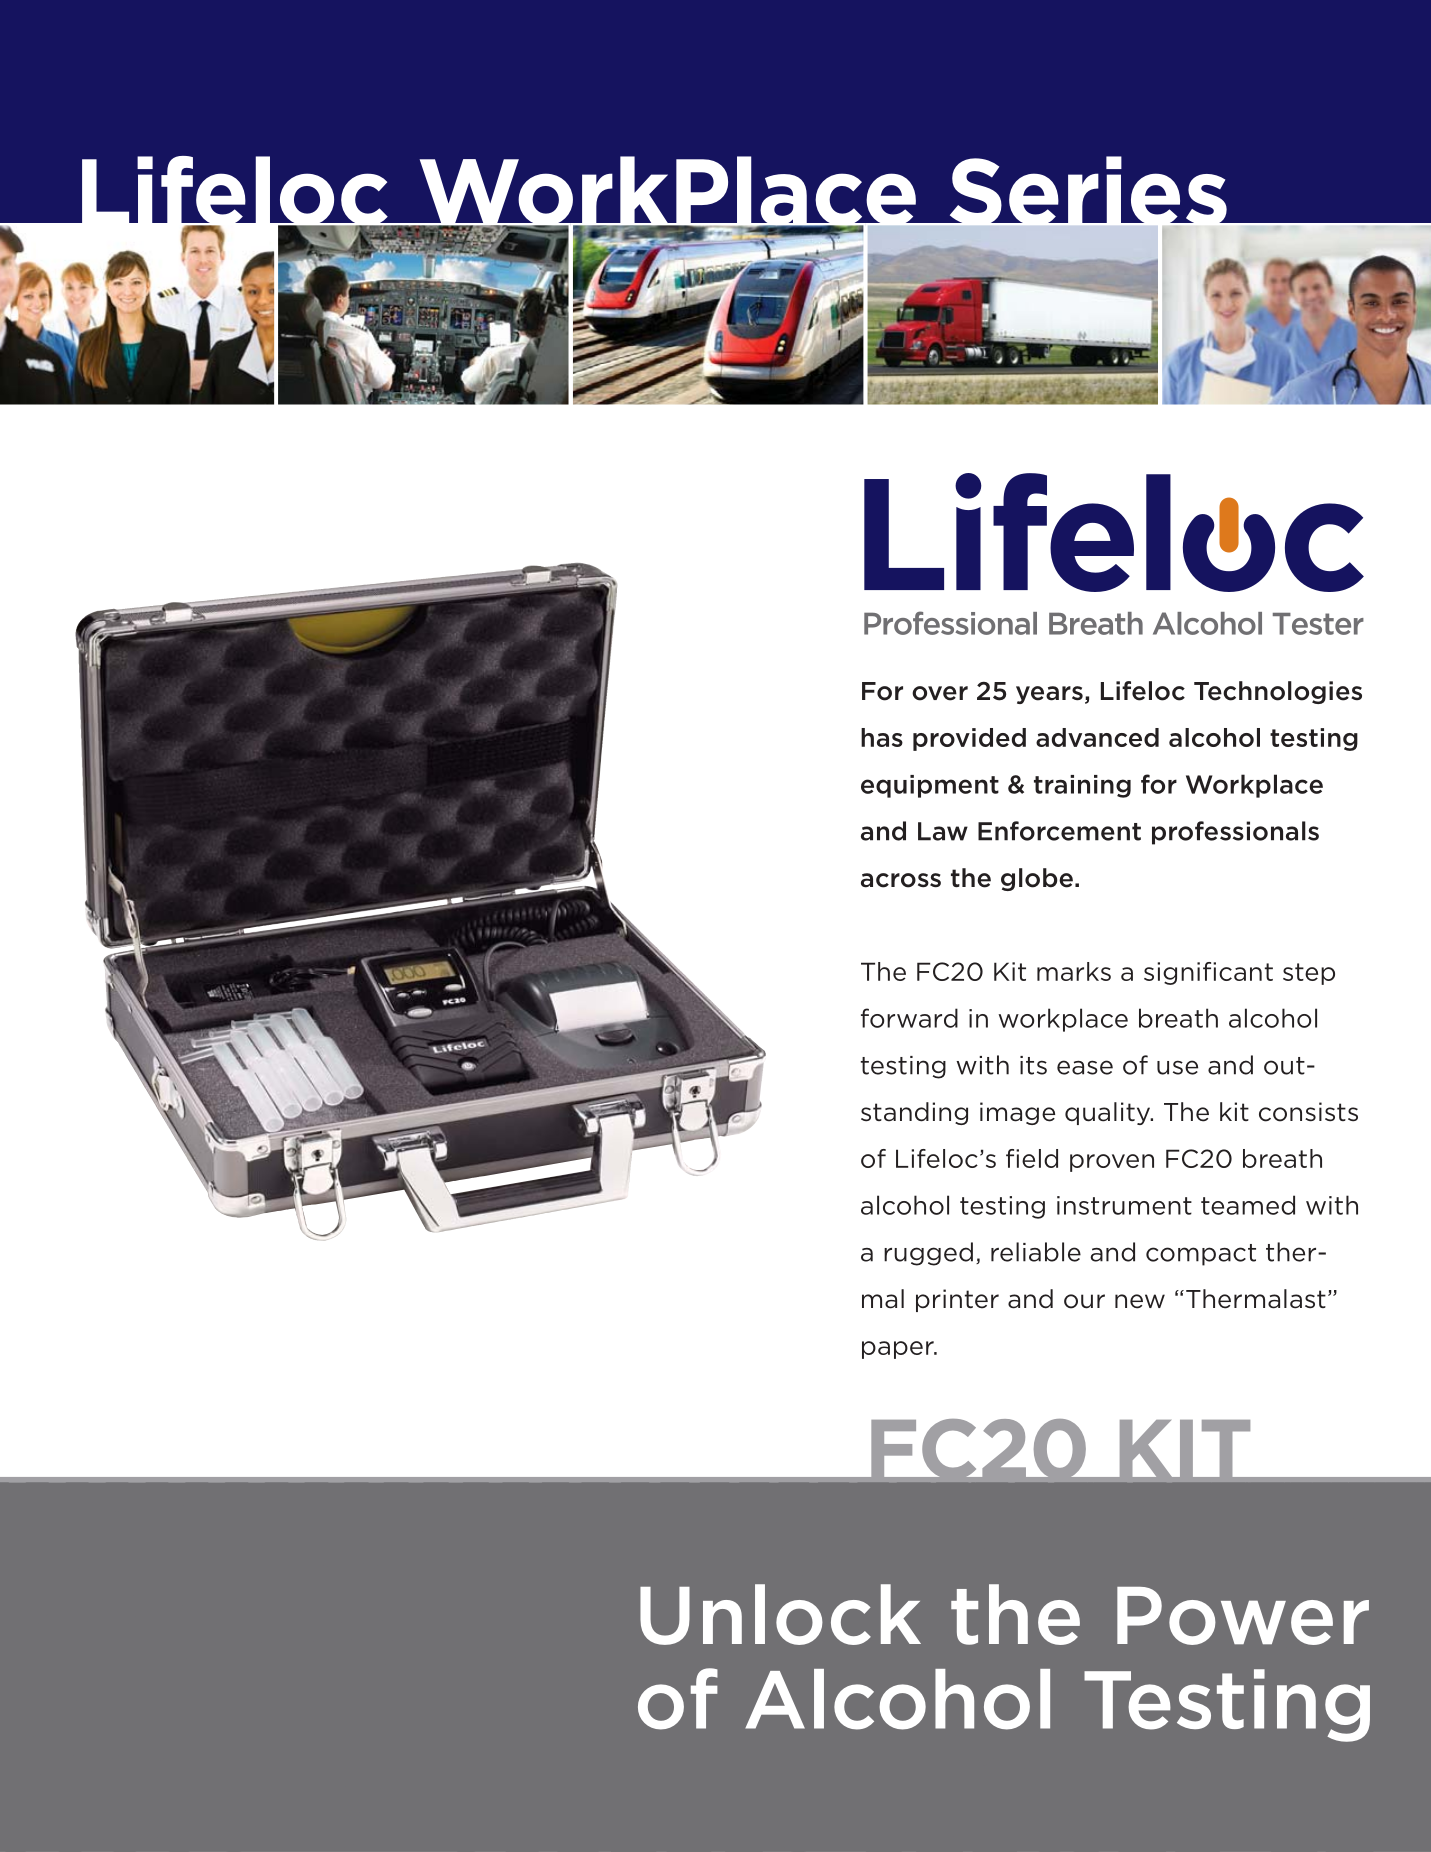 The height and width of the document is (1852, 1431). I want to click on new, so click(1140, 1301).
